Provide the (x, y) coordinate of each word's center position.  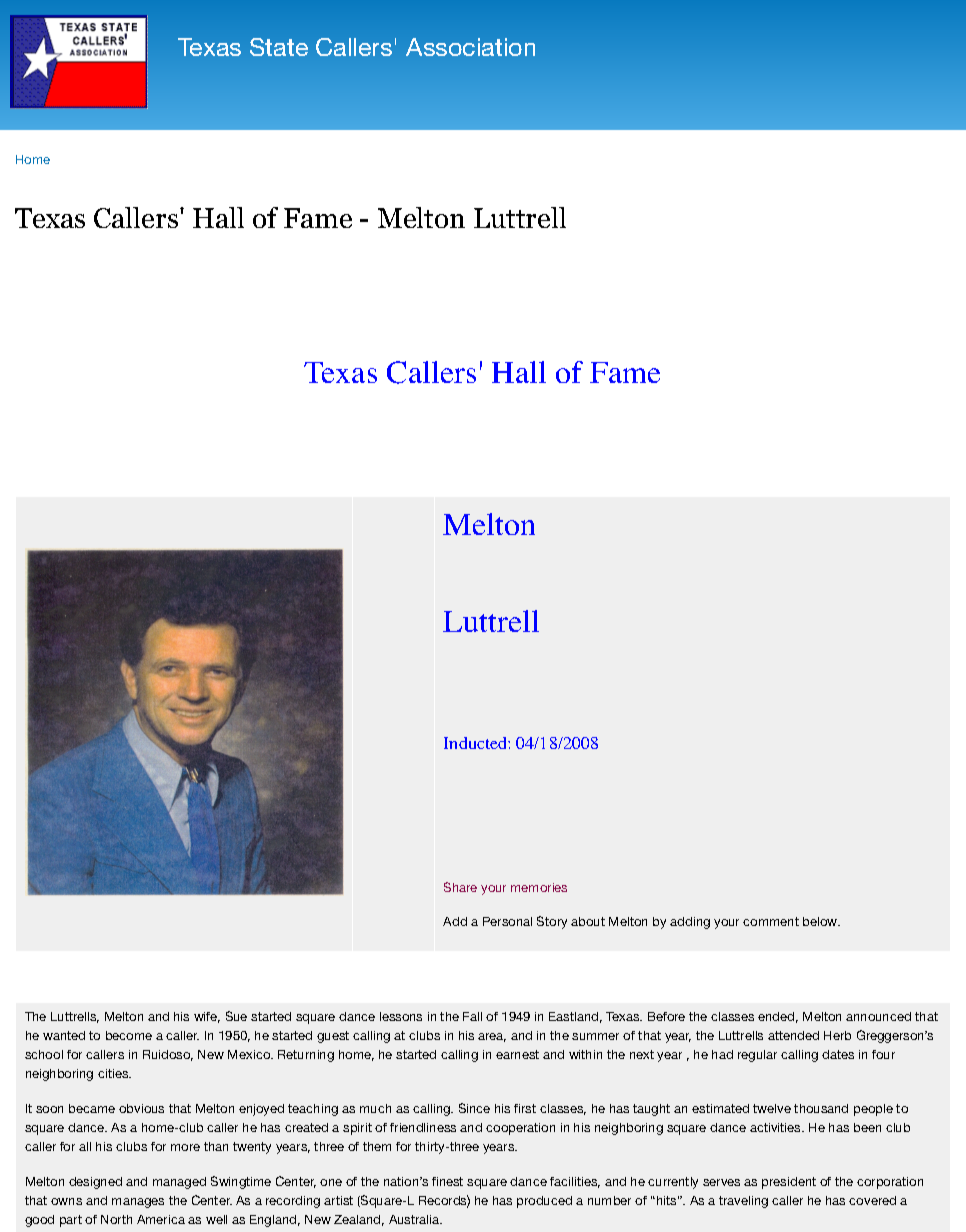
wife (207, 1017)
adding (690, 923)
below (821, 921)
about (588, 921)
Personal (507, 921)
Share (460, 887)
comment (771, 921)
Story (552, 922)
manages (138, 1203)
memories (539, 887)
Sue (236, 1016)
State (279, 47)
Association (470, 47)
